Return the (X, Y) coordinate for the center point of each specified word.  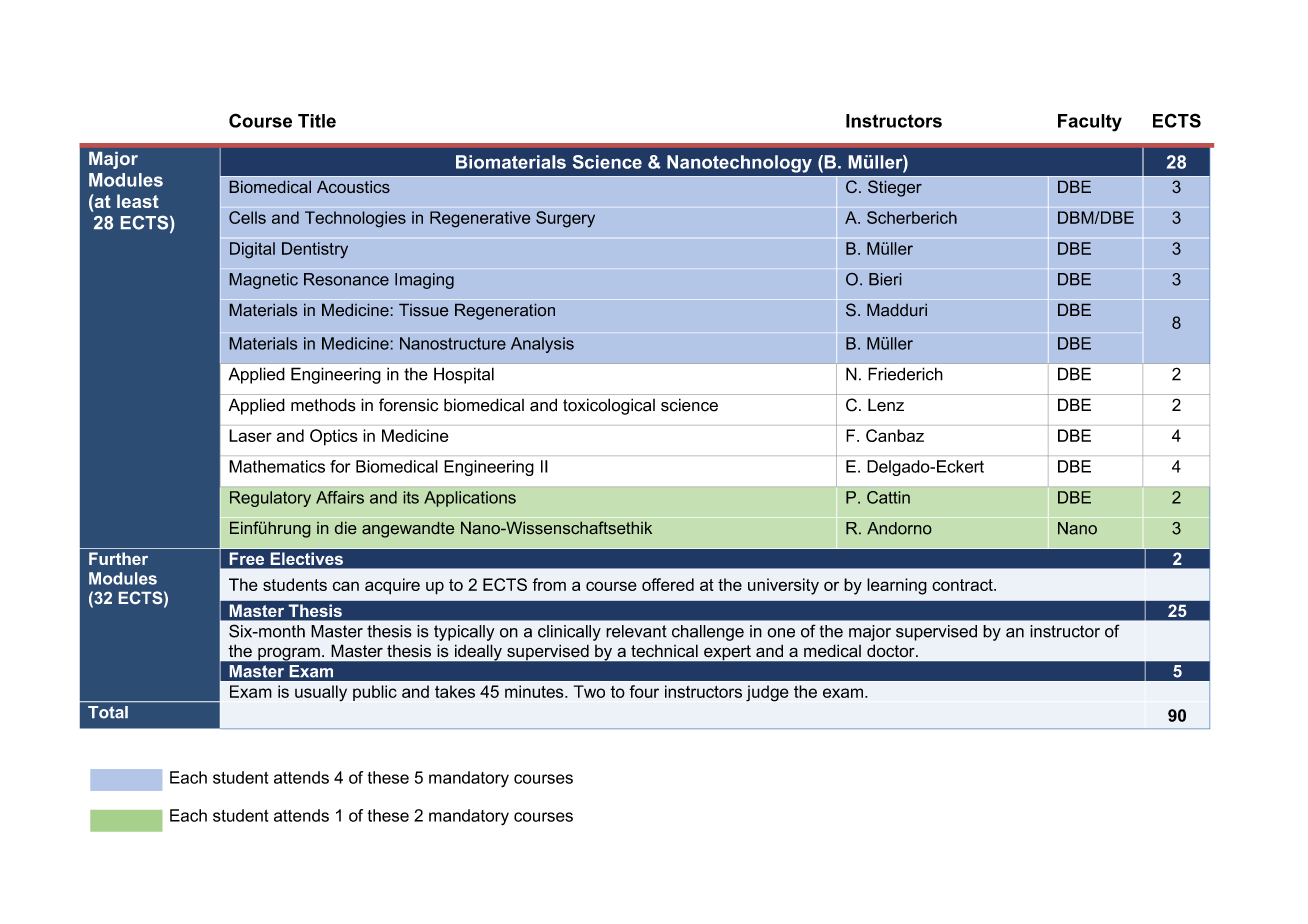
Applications (470, 499)
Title (317, 121)
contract (963, 585)
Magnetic (263, 281)
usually (321, 693)
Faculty (1090, 123)
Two (589, 691)
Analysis (542, 345)
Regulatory (270, 499)
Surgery (565, 219)
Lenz (886, 405)
